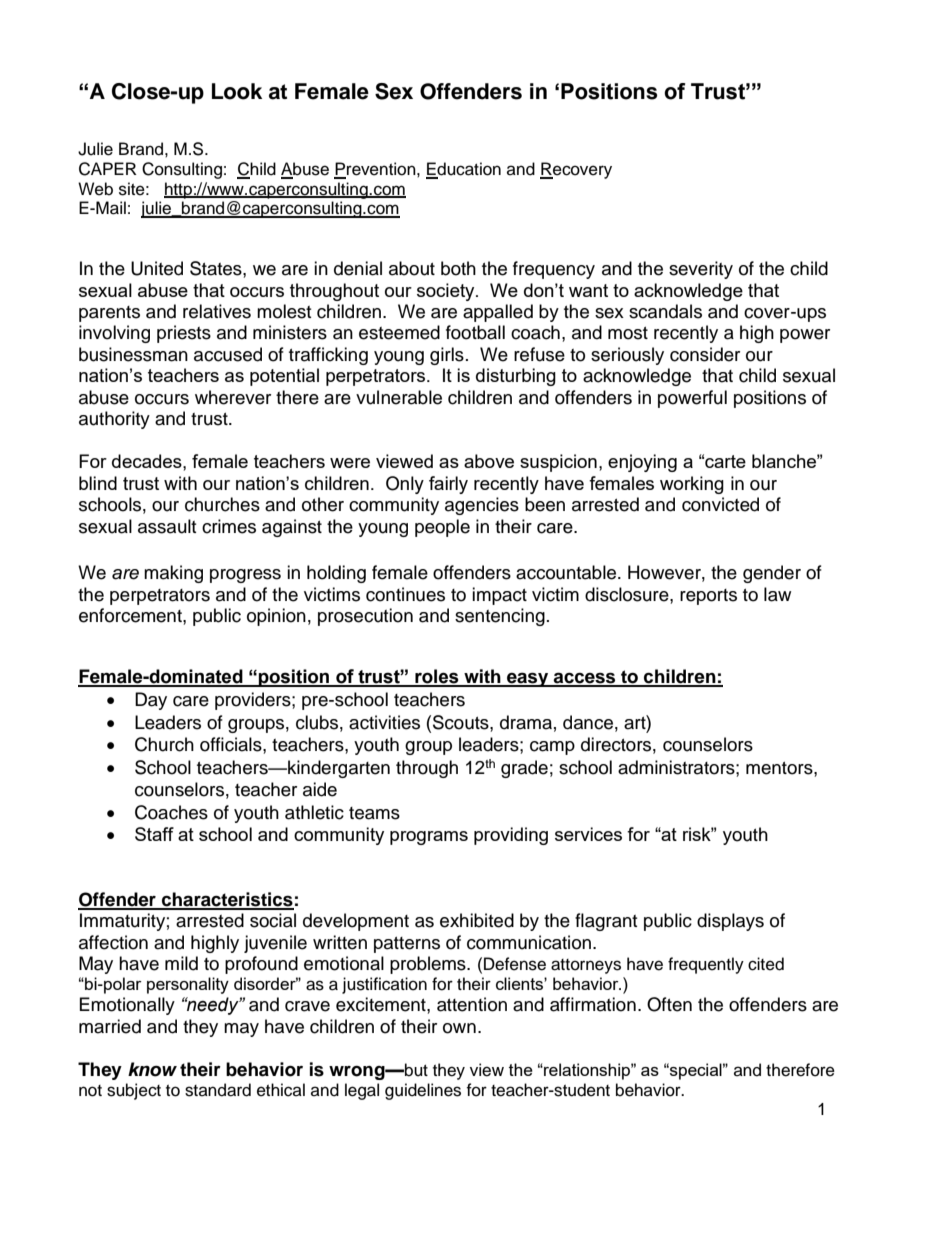 The image size is (952, 1233). I want to click on guidelines, so click(423, 1091).
